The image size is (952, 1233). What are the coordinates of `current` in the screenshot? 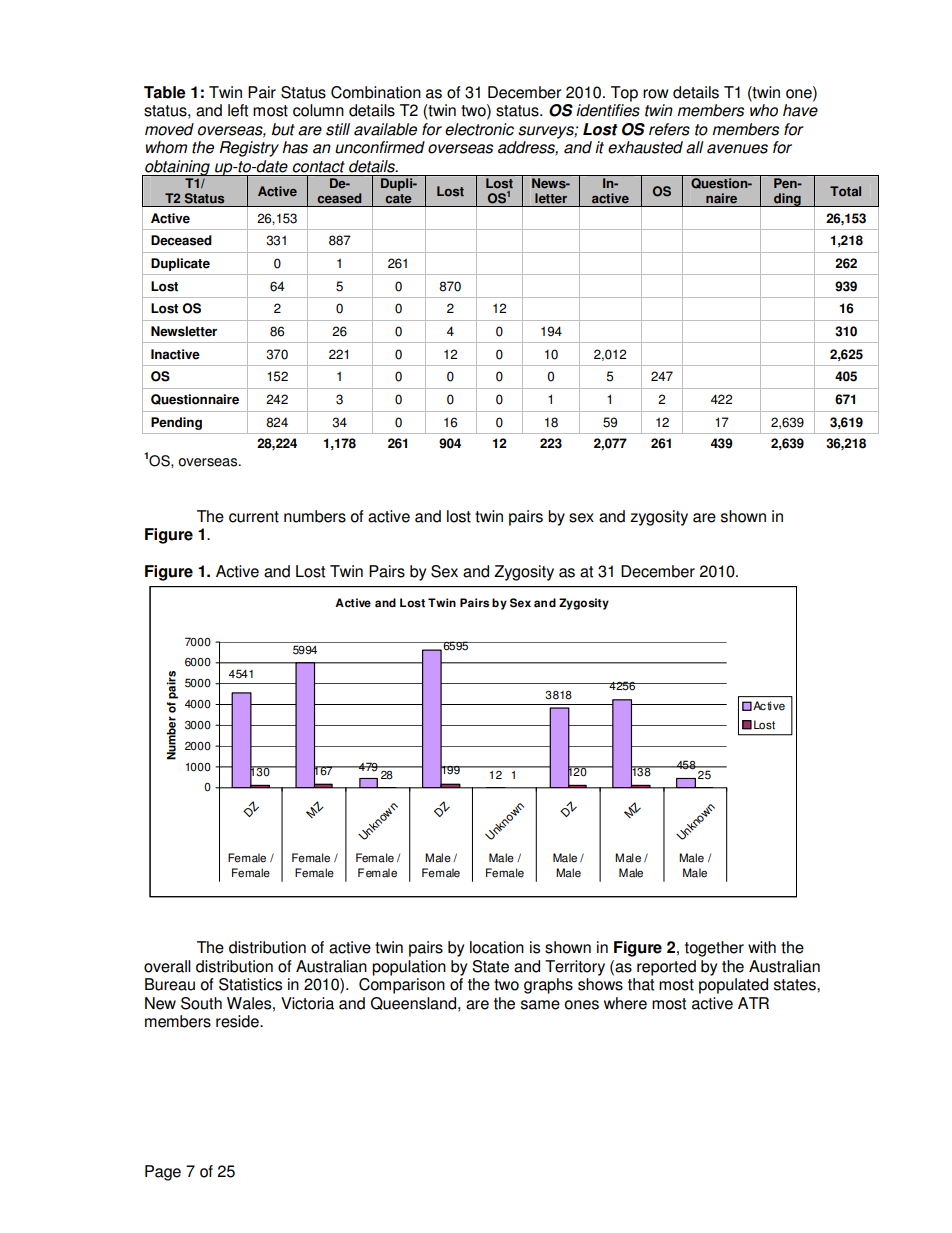 It's located at (254, 517).
